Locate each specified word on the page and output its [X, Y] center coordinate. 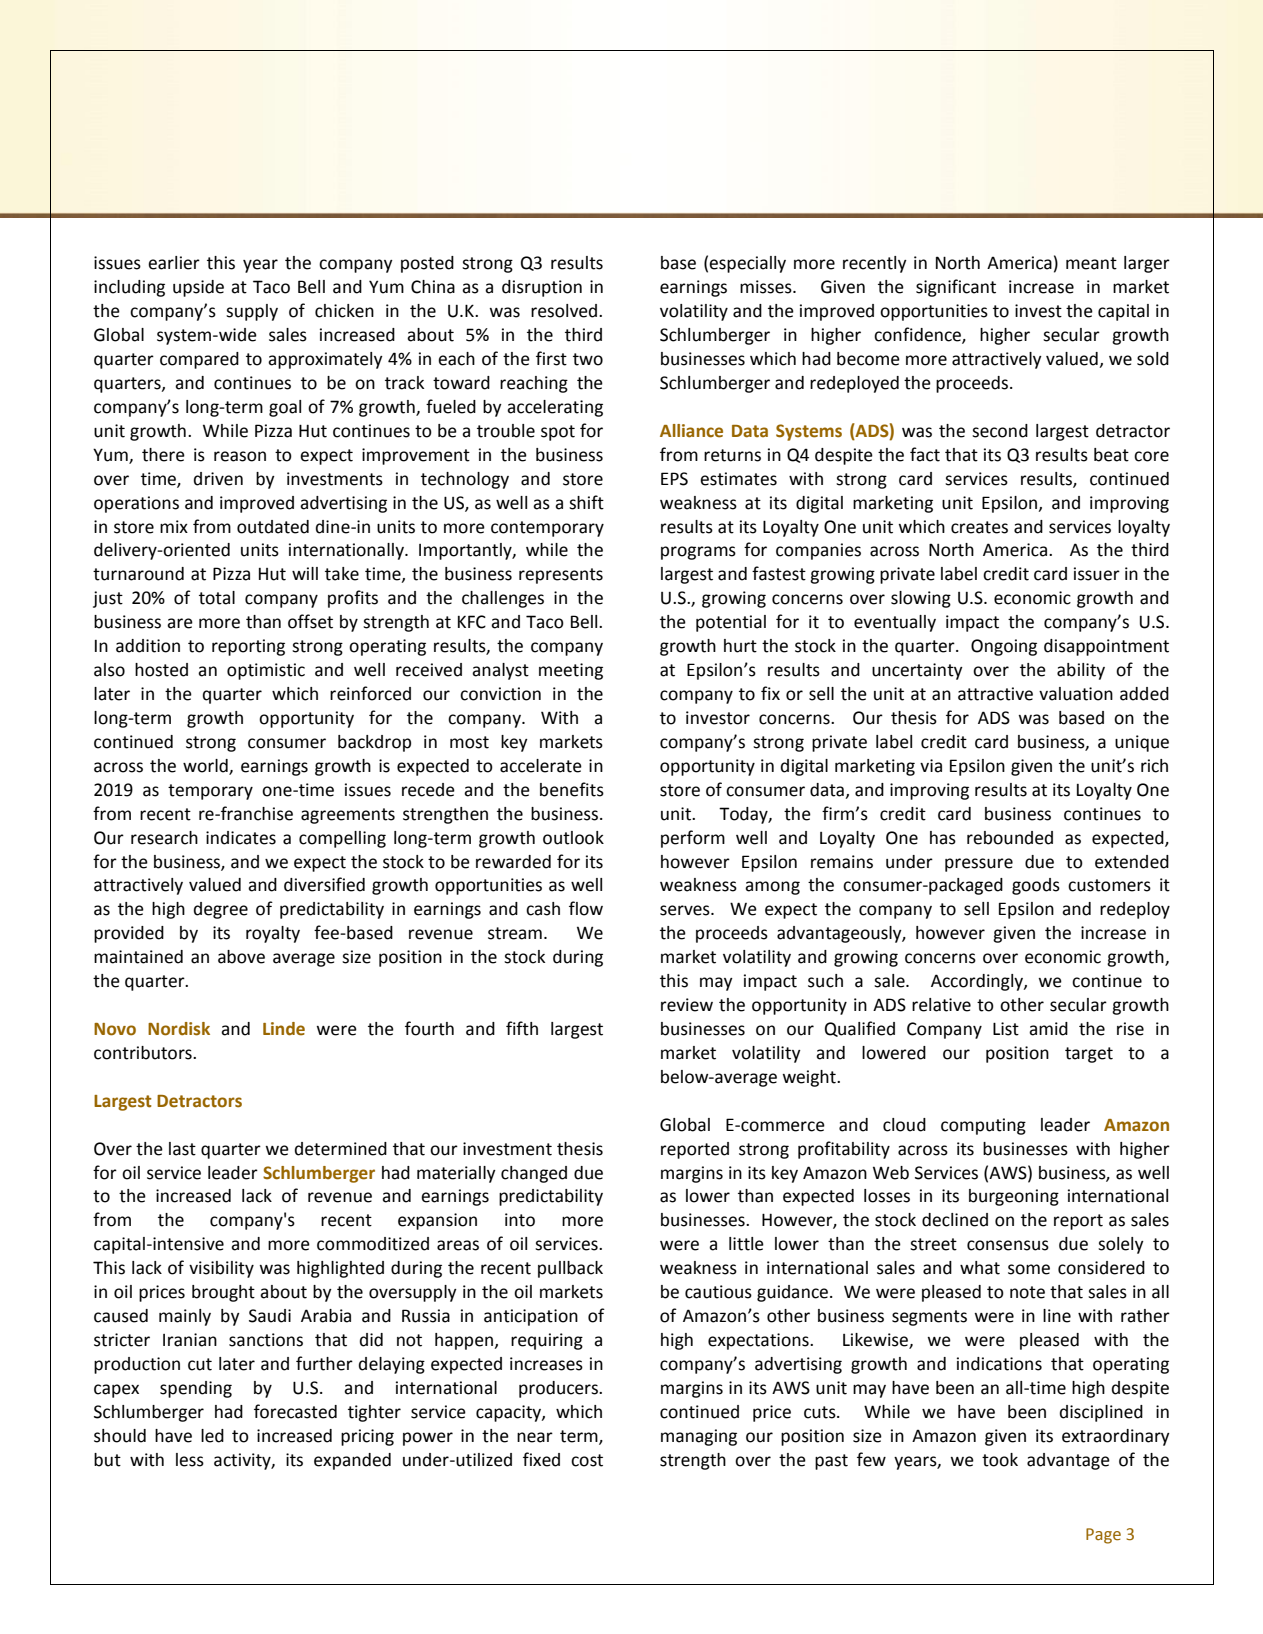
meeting [571, 671]
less [190, 1460]
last [182, 1149]
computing [983, 1126]
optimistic [266, 671]
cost [587, 1460]
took [1000, 1460]
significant [956, 288]
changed [534, 1174]
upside [198, 288]
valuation [1076, 694]
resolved [565, 311]
